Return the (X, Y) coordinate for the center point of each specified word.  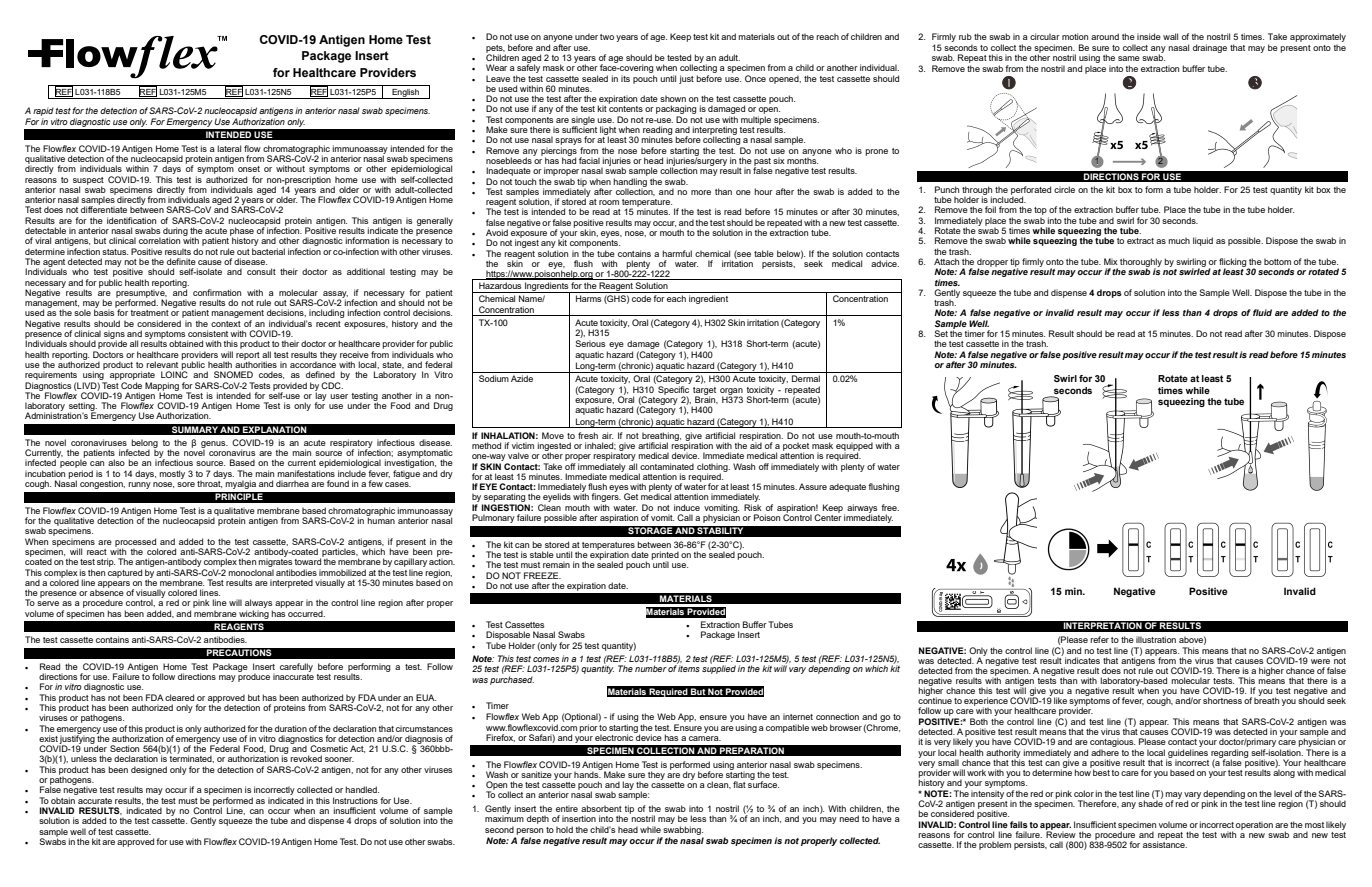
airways (862, 509)
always (259, 605)
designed (149, 770)
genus (214, 445)
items (689, 668)
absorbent (601, 808)
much (1179, 240)
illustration (1156, 639)
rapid (43, 111)
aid (756, 444)
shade (1150, 802)
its (625, 78)
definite (181, 261)
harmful (677, 253)
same (1129, 58)
